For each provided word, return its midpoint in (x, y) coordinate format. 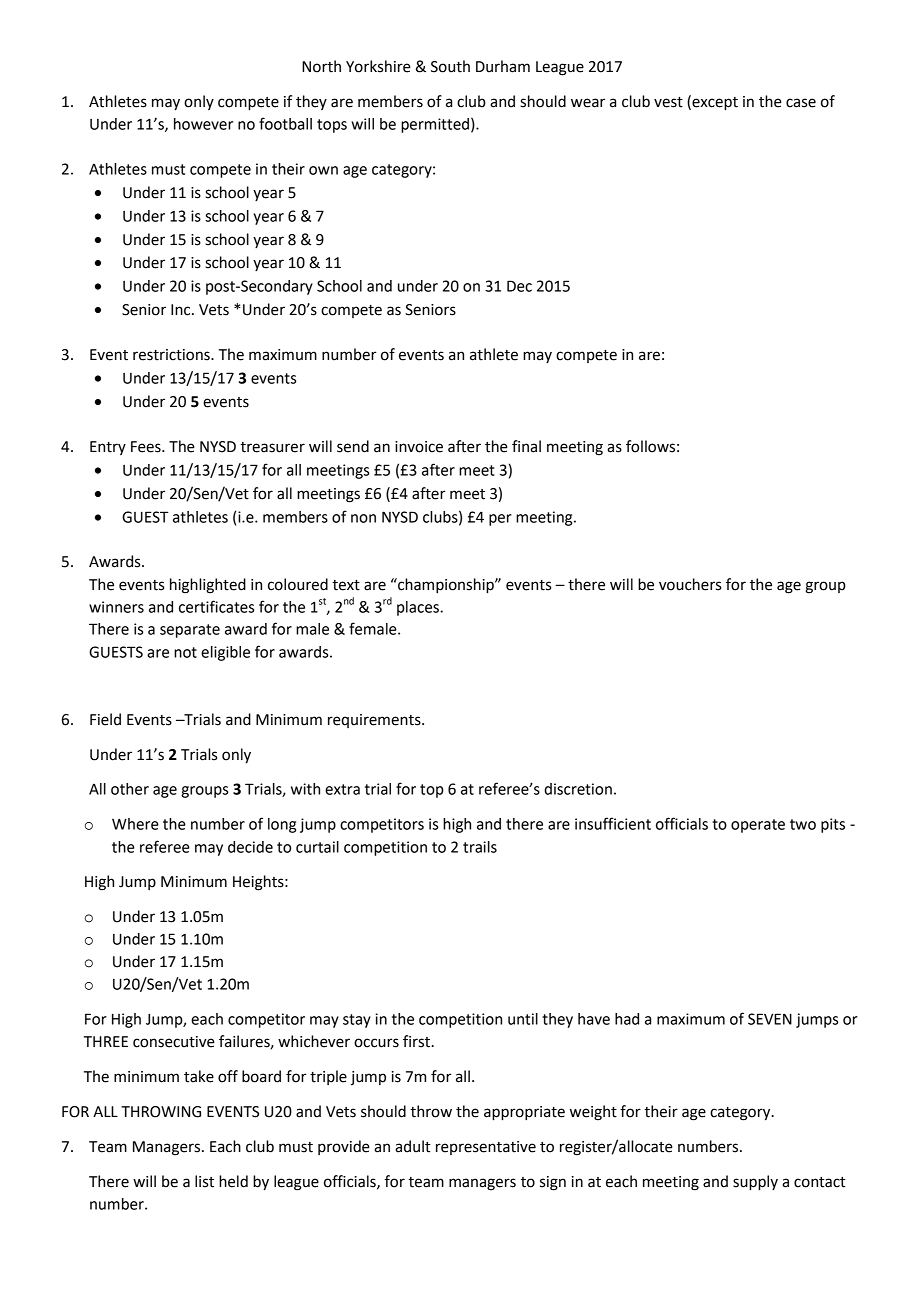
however (203, 124)
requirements (375, 721)
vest (668, 102)
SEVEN (770, 1019)
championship (446, 586)
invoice (419, 447)
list (204, 1181)
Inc (182, 310)
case (801, 103)
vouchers (690, 584)
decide (250, 847)
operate (758, 826)
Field (105, 719)
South (450, 66)
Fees (147, 447)
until (523, 1019)
